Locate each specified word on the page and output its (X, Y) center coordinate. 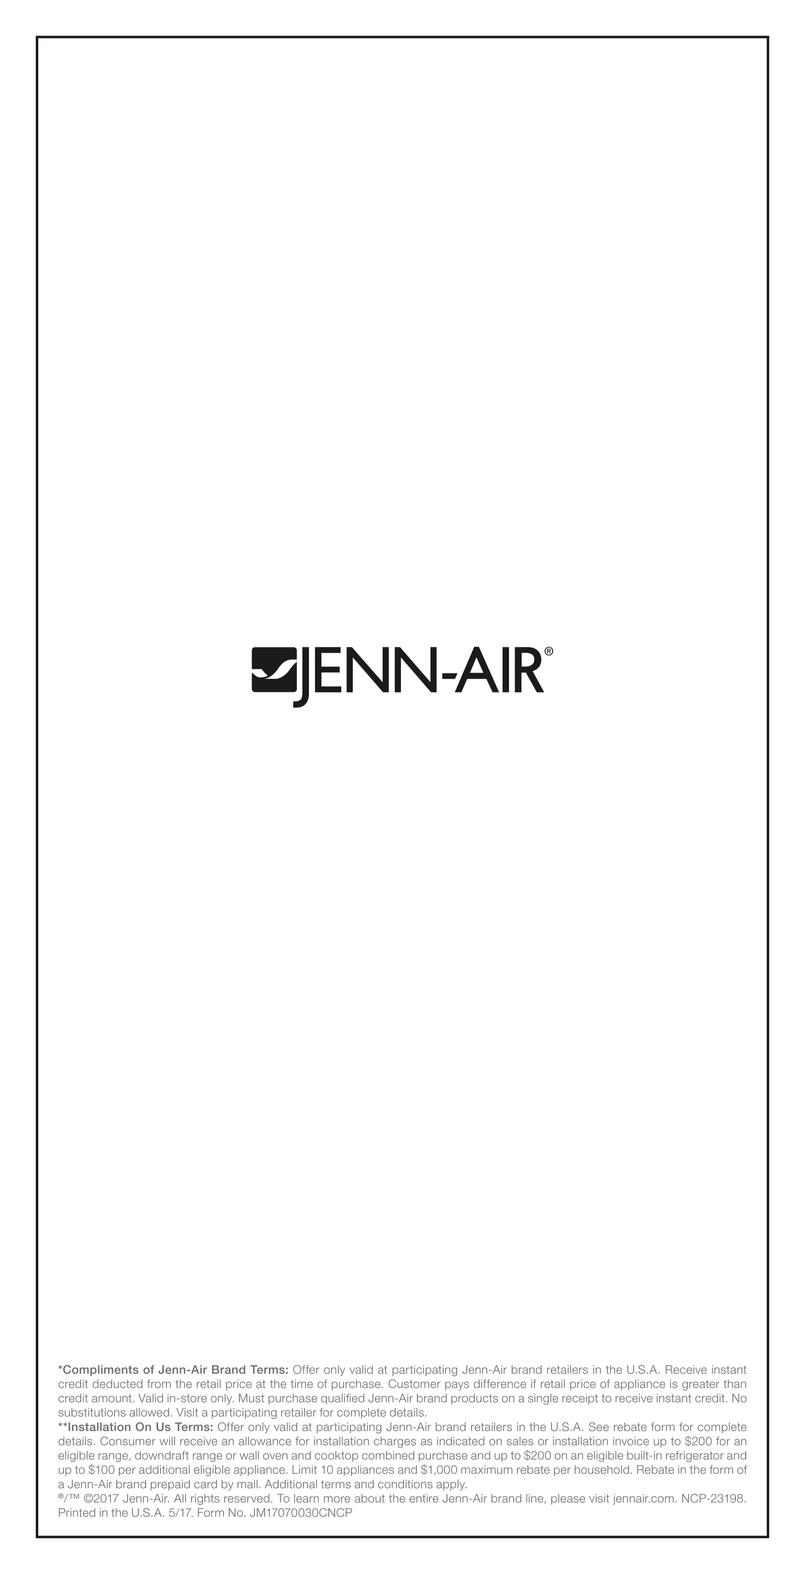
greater (700, 1385)
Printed (77, 1512)
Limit (304, 1469)
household (601, 1469)
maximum (487, 1469)
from (159, 1383)
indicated (461, 1441)
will (167, 1441)
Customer (414, 1383)
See (599, 1426)
